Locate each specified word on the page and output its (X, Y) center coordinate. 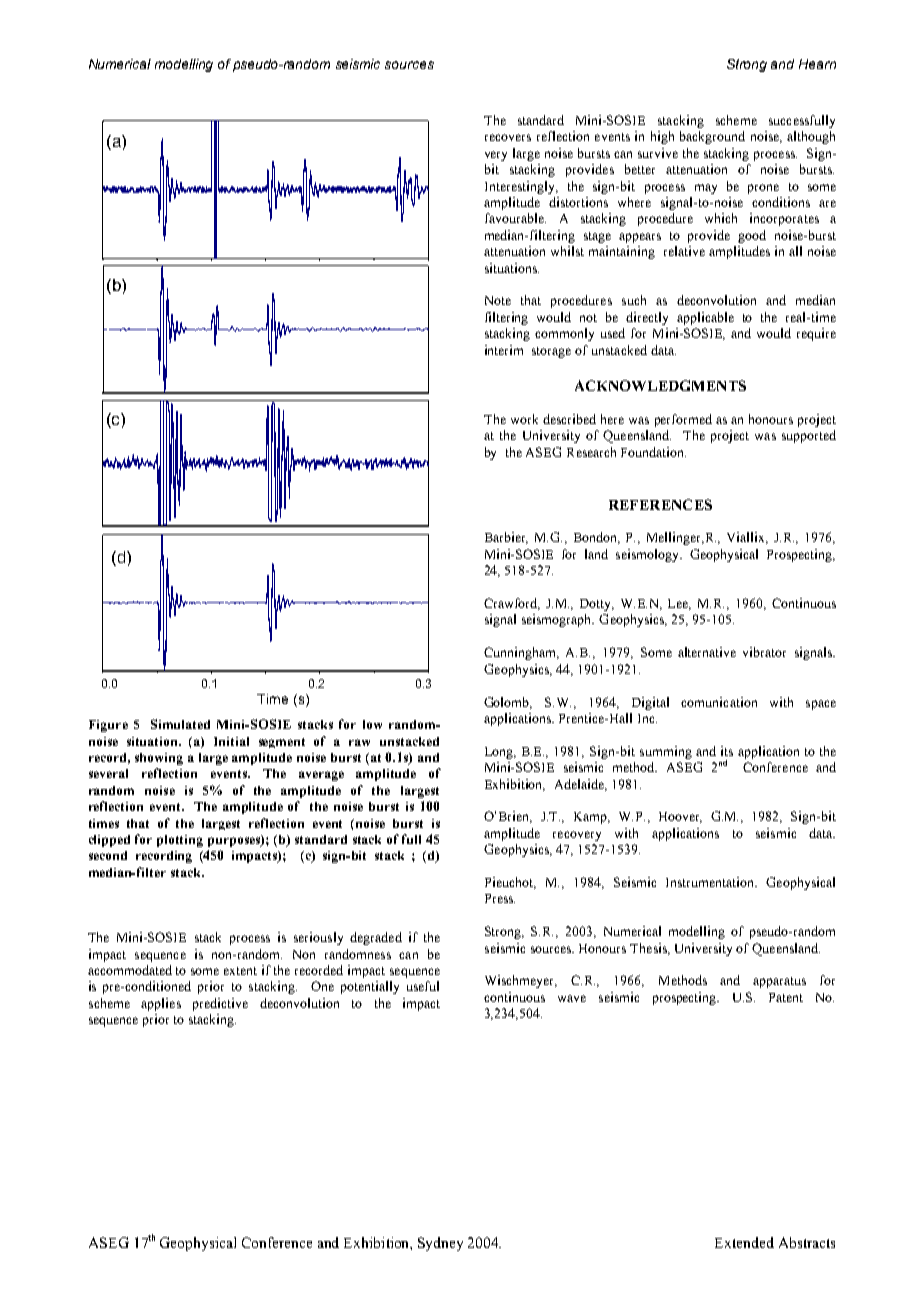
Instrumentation (711, 882)
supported (809, 436)
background (712, 137)
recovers (508, 137)
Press (500, 898)
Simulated (180, 724)
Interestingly (521, 187)
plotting (180, 841)
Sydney (440, 1244)
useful (423, 986)
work (524, 419)
